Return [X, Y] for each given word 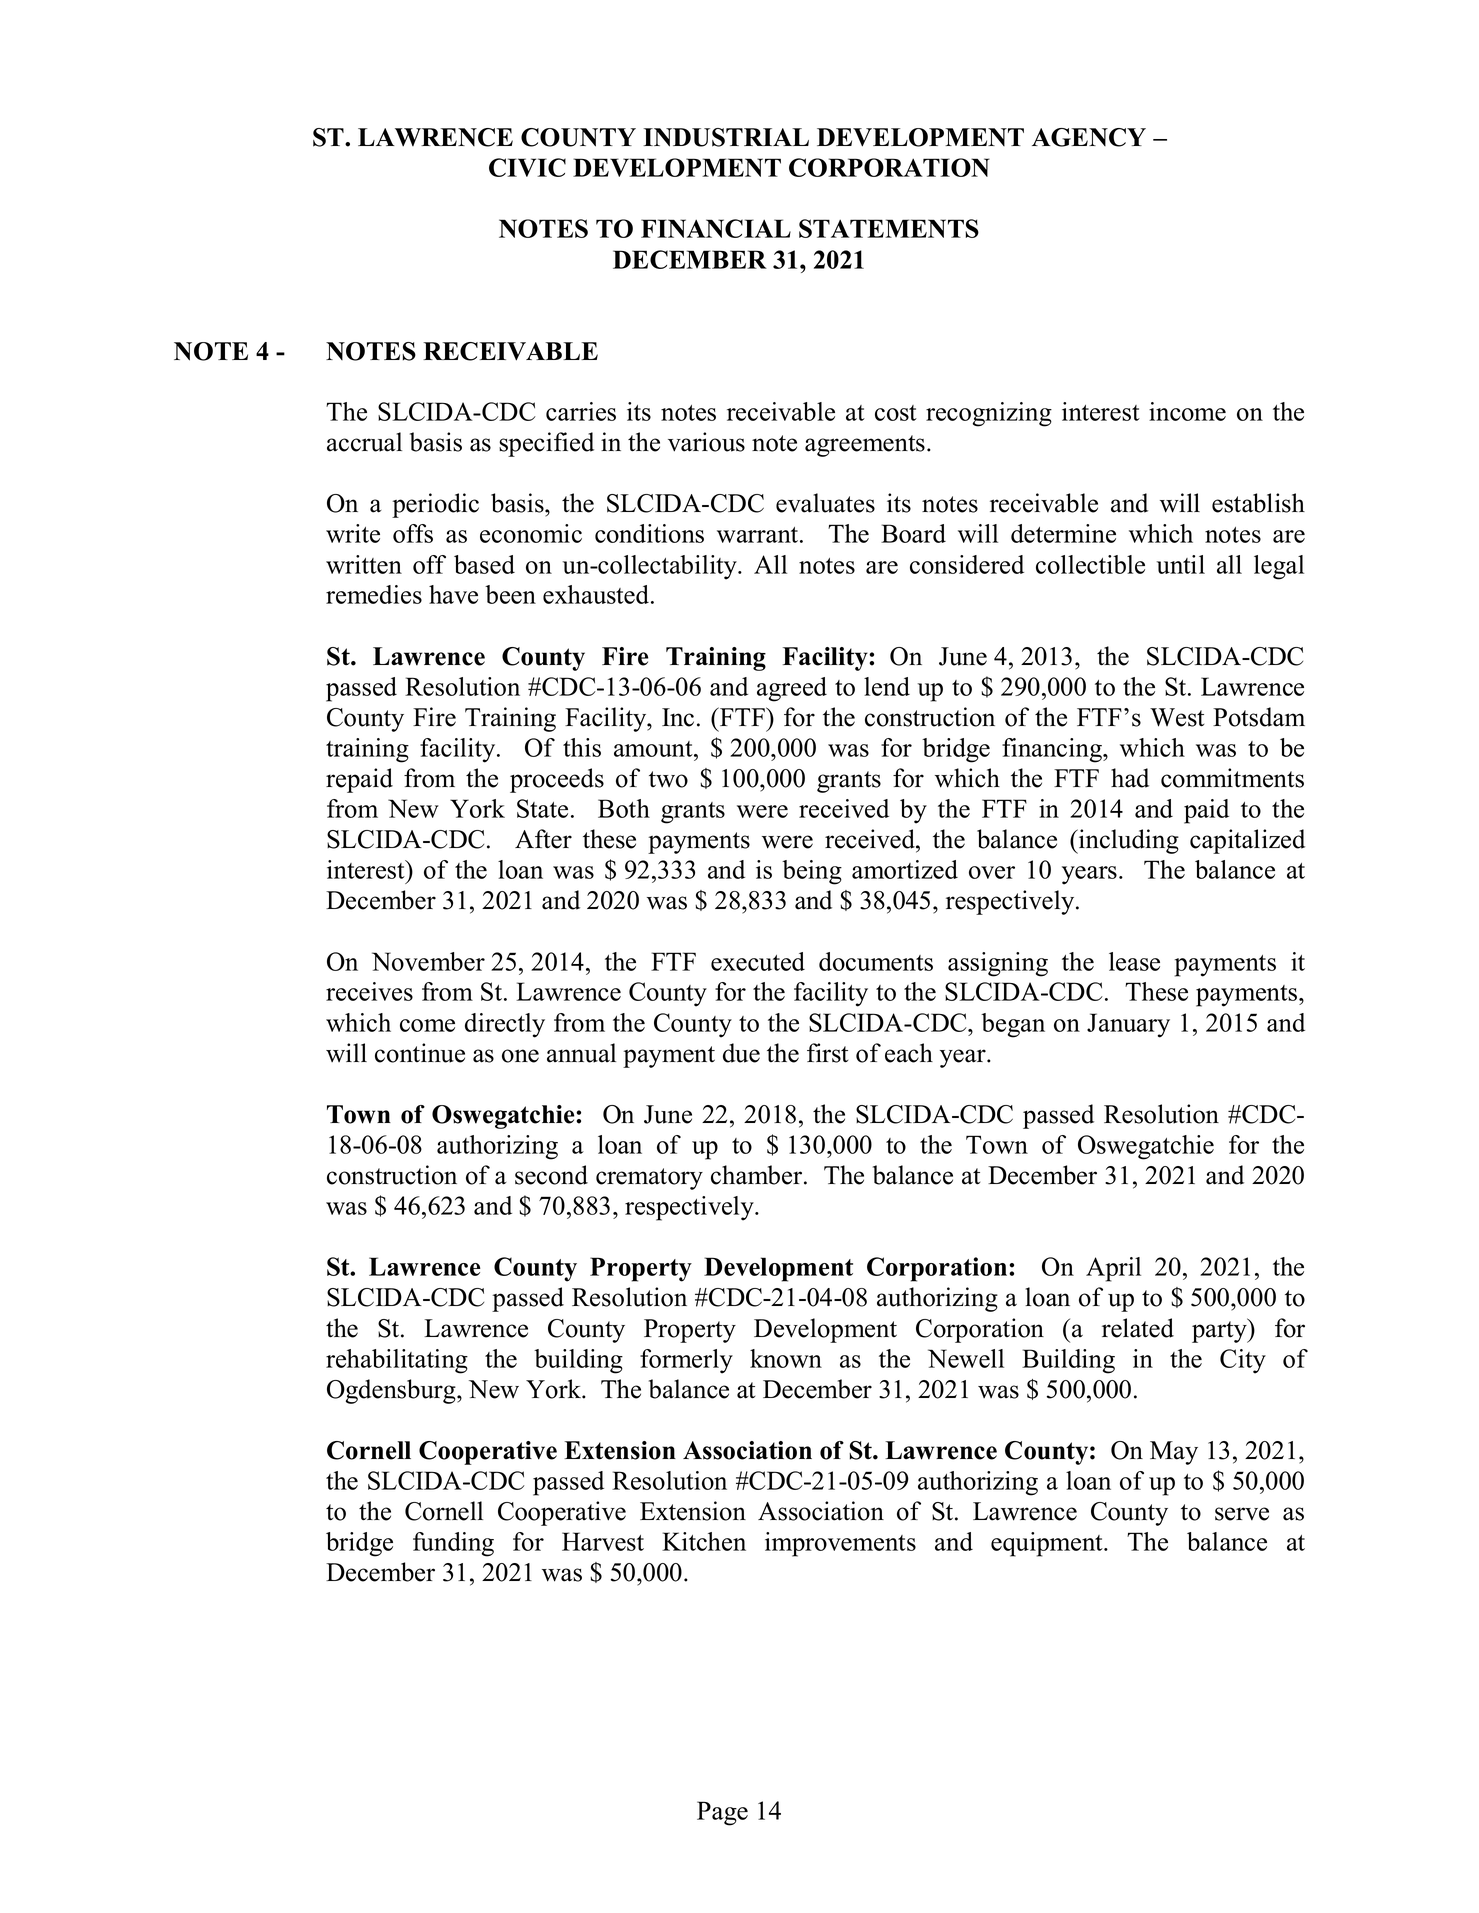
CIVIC [527, 167]
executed [758, 961]
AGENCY [1089, 137]
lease [1134, 961]
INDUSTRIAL [726, 137]
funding [453, 1544]
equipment [1048, 1544]
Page [722, 1813]
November [428, 961]
